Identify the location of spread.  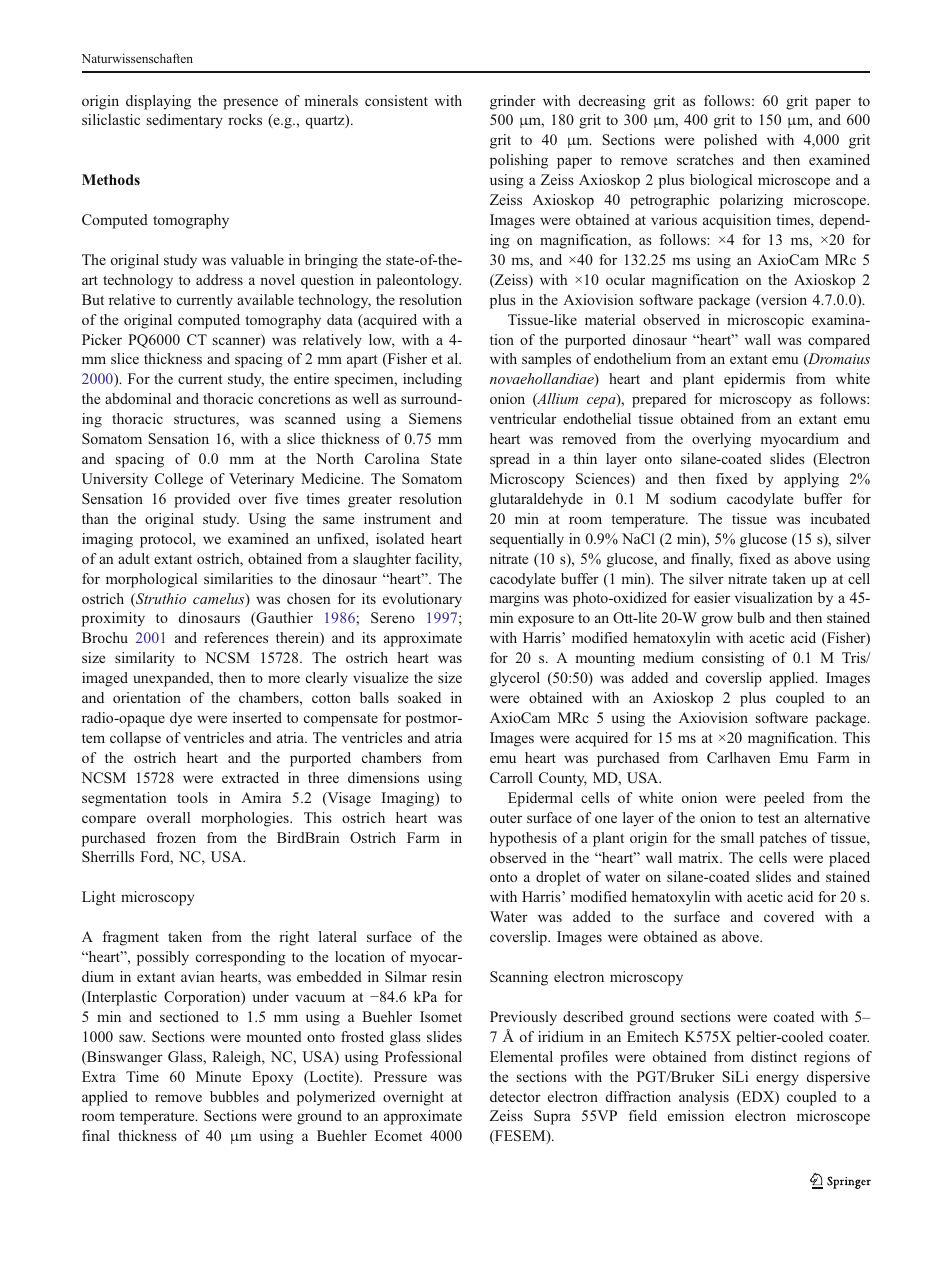
(510, 460).
